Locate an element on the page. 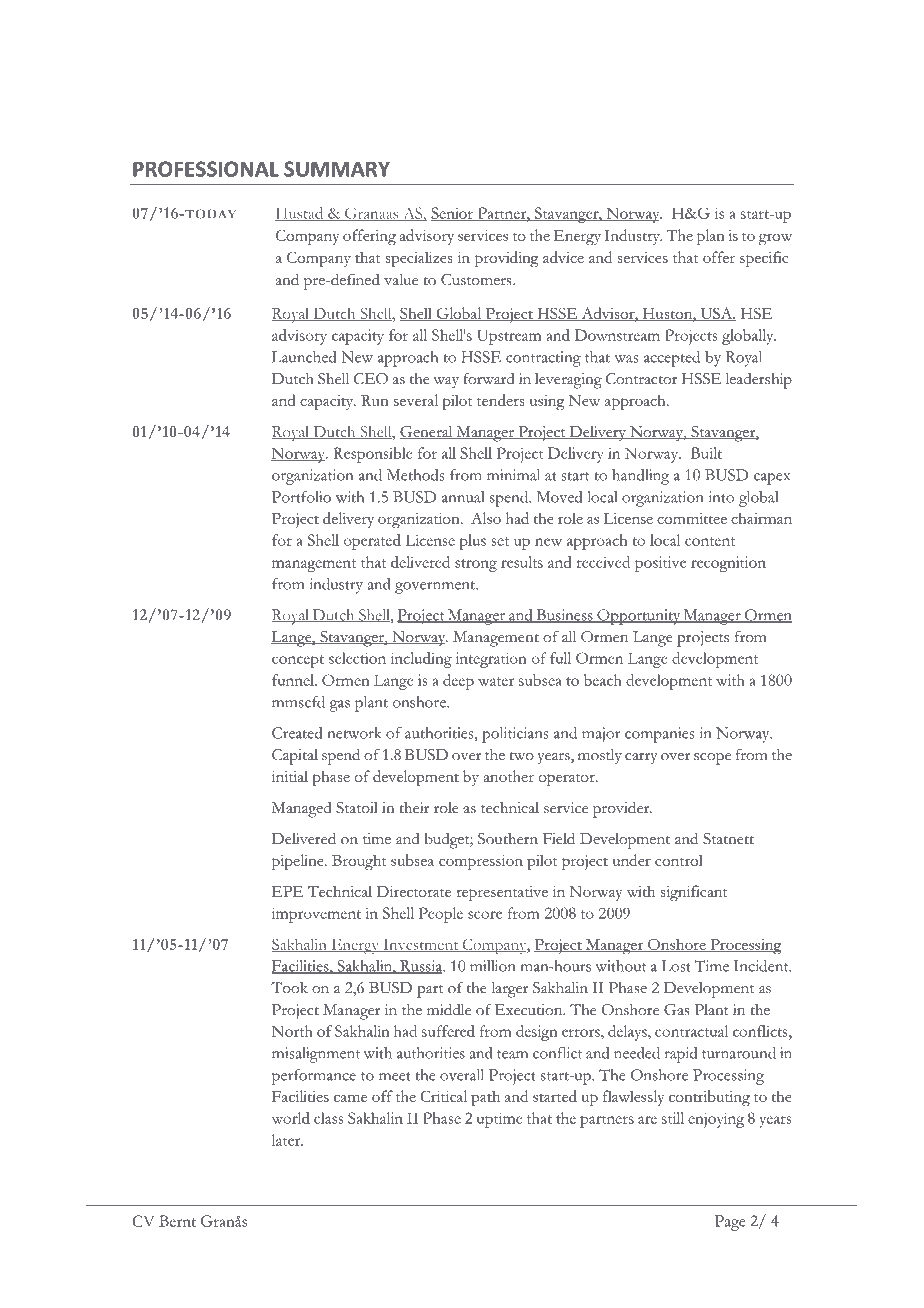 This page has height=1308, width=924. Portfolio is located at coordinates (301, 497).
